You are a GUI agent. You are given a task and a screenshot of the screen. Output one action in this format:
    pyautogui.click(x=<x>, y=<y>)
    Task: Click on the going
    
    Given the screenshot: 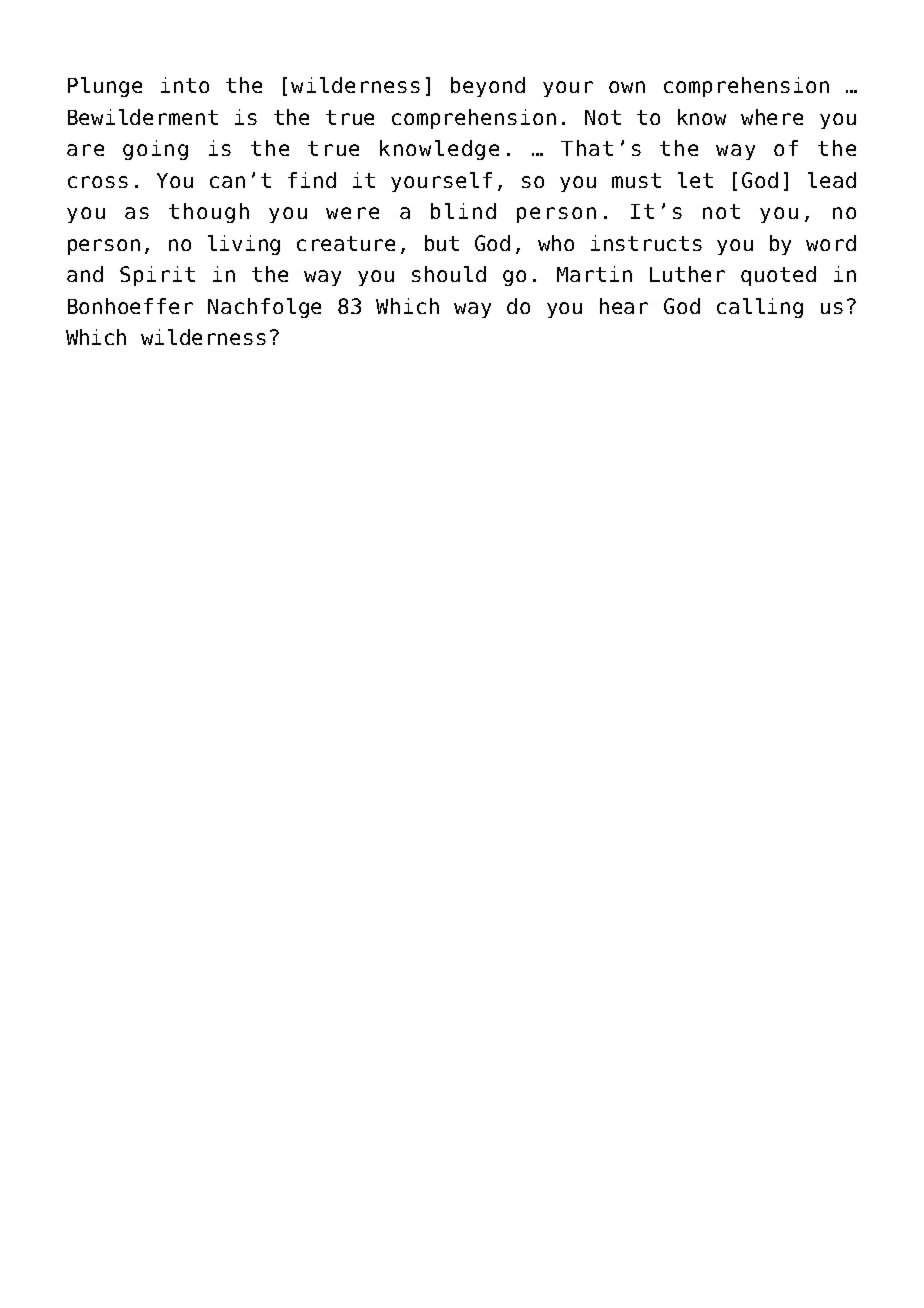 What is the action you would take?
    pyautogui.click(x=155, y=150)
